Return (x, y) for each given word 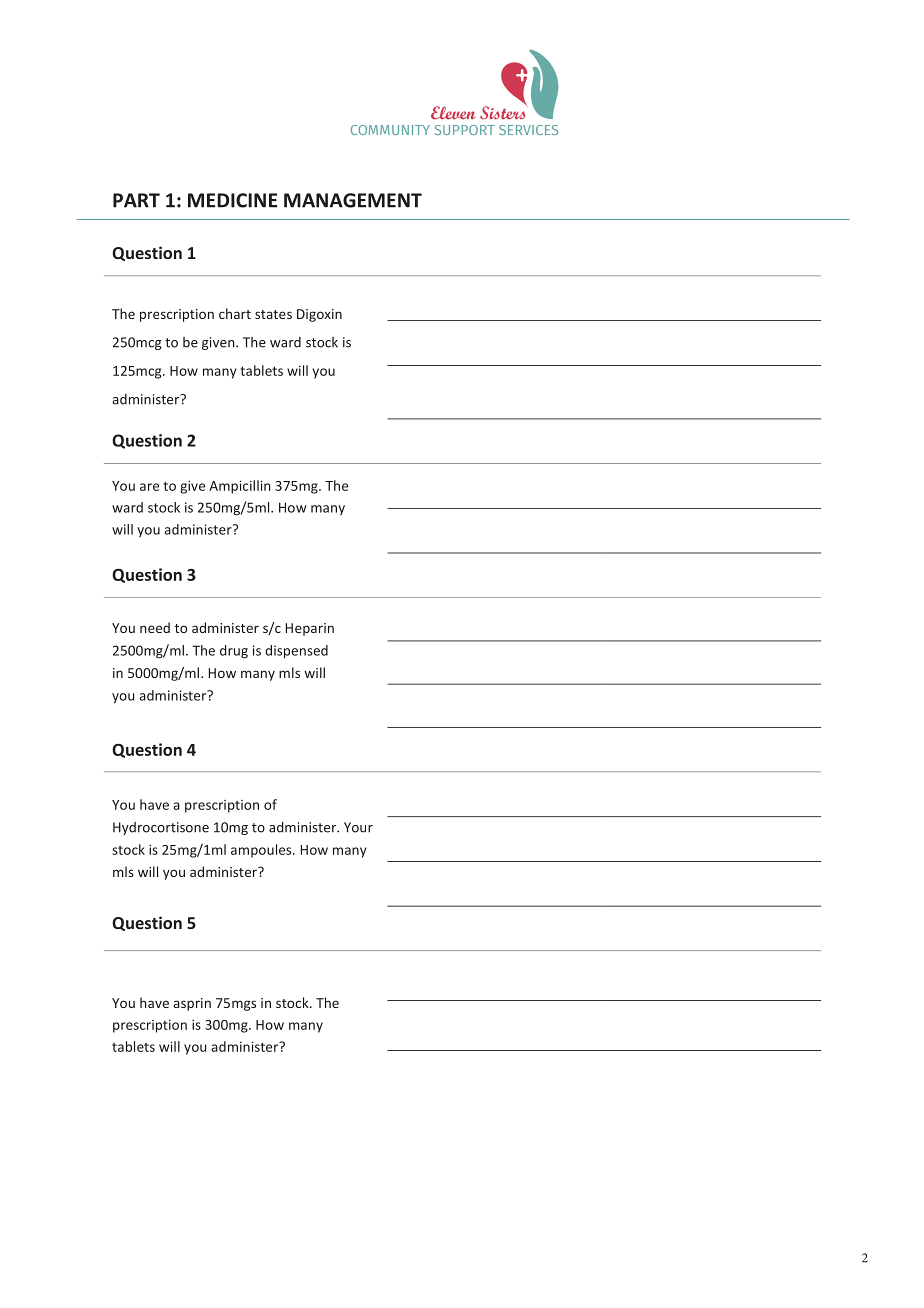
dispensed (296, 652)
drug (234, 652)
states (273, 314)
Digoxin (319, 315)
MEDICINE (232, 200)
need (155, 627)
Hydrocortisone (161, 828)
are (149, 487)
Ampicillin (240, 487)
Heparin (310, 629)
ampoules (262, 851)
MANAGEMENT (353, 200)
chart (235, 313)
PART (136, 200)
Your (358, 827)
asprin (192, 1004)
